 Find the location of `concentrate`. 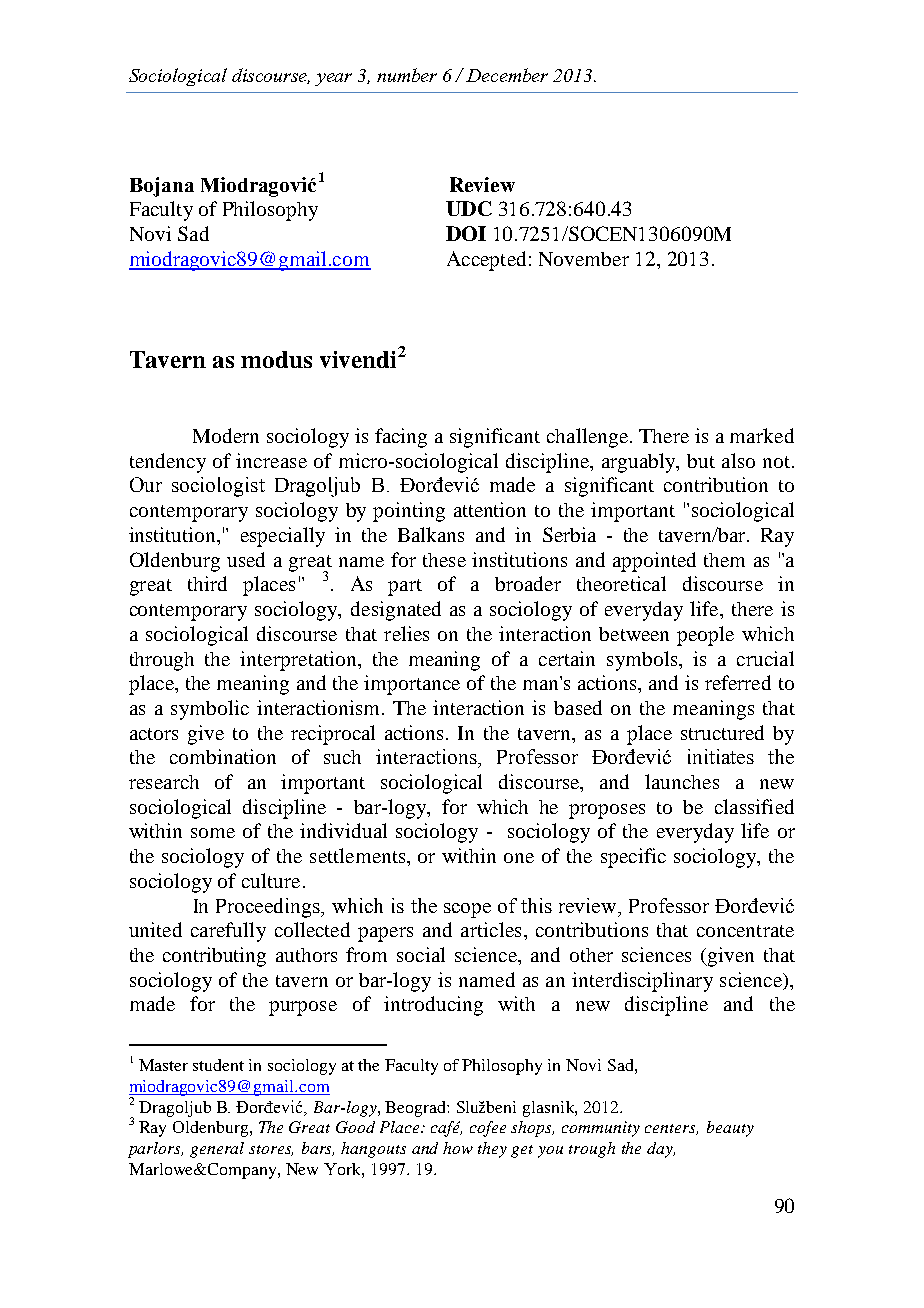

concentrate is located at coordinates (745, 931).
